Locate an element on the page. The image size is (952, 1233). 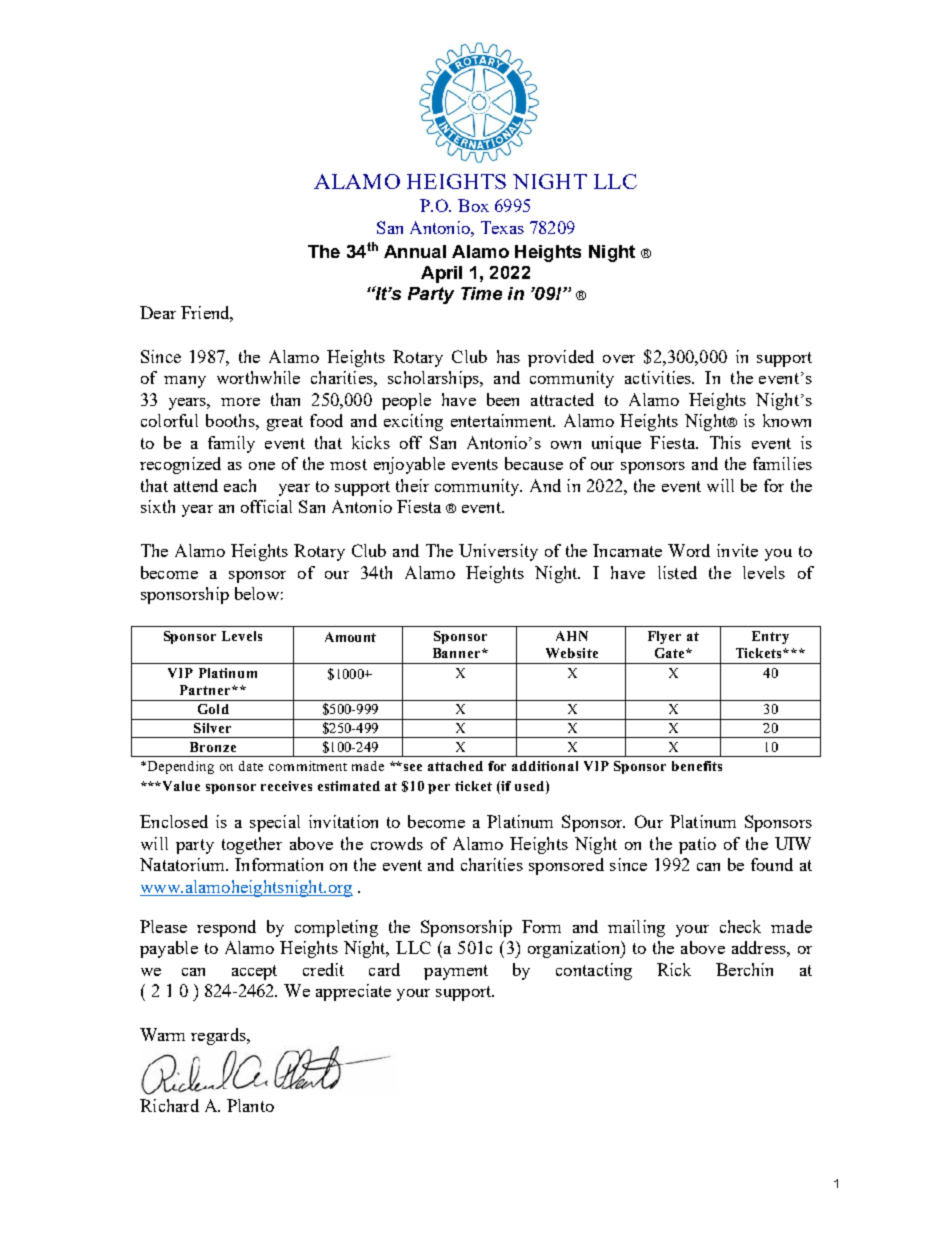
Rick is located at coordinates (674, 969).
